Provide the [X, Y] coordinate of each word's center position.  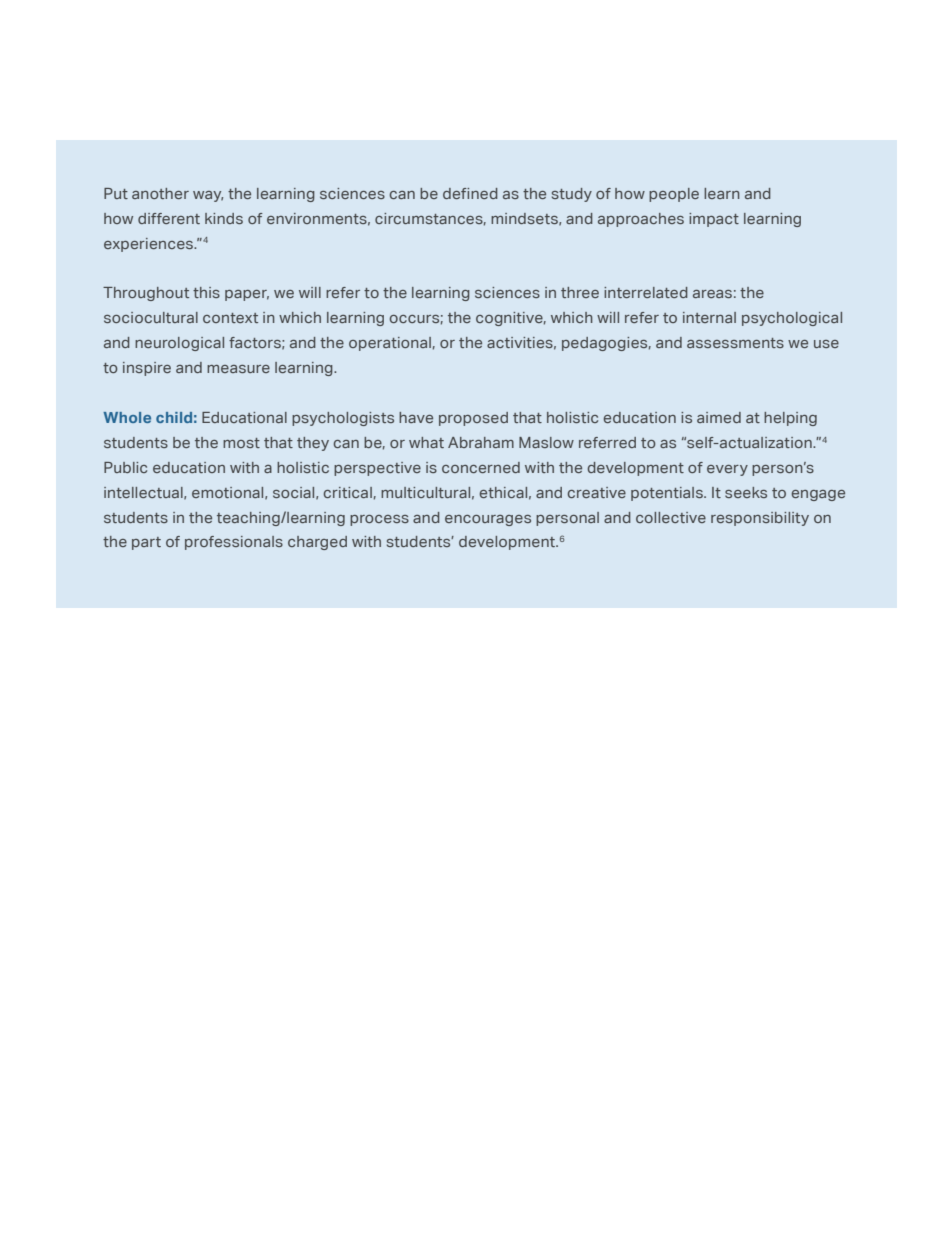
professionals [234, 543]
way [208, 196]
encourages [488, 520]
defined [470, 193]
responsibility [760, 519]
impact [714, 220]
